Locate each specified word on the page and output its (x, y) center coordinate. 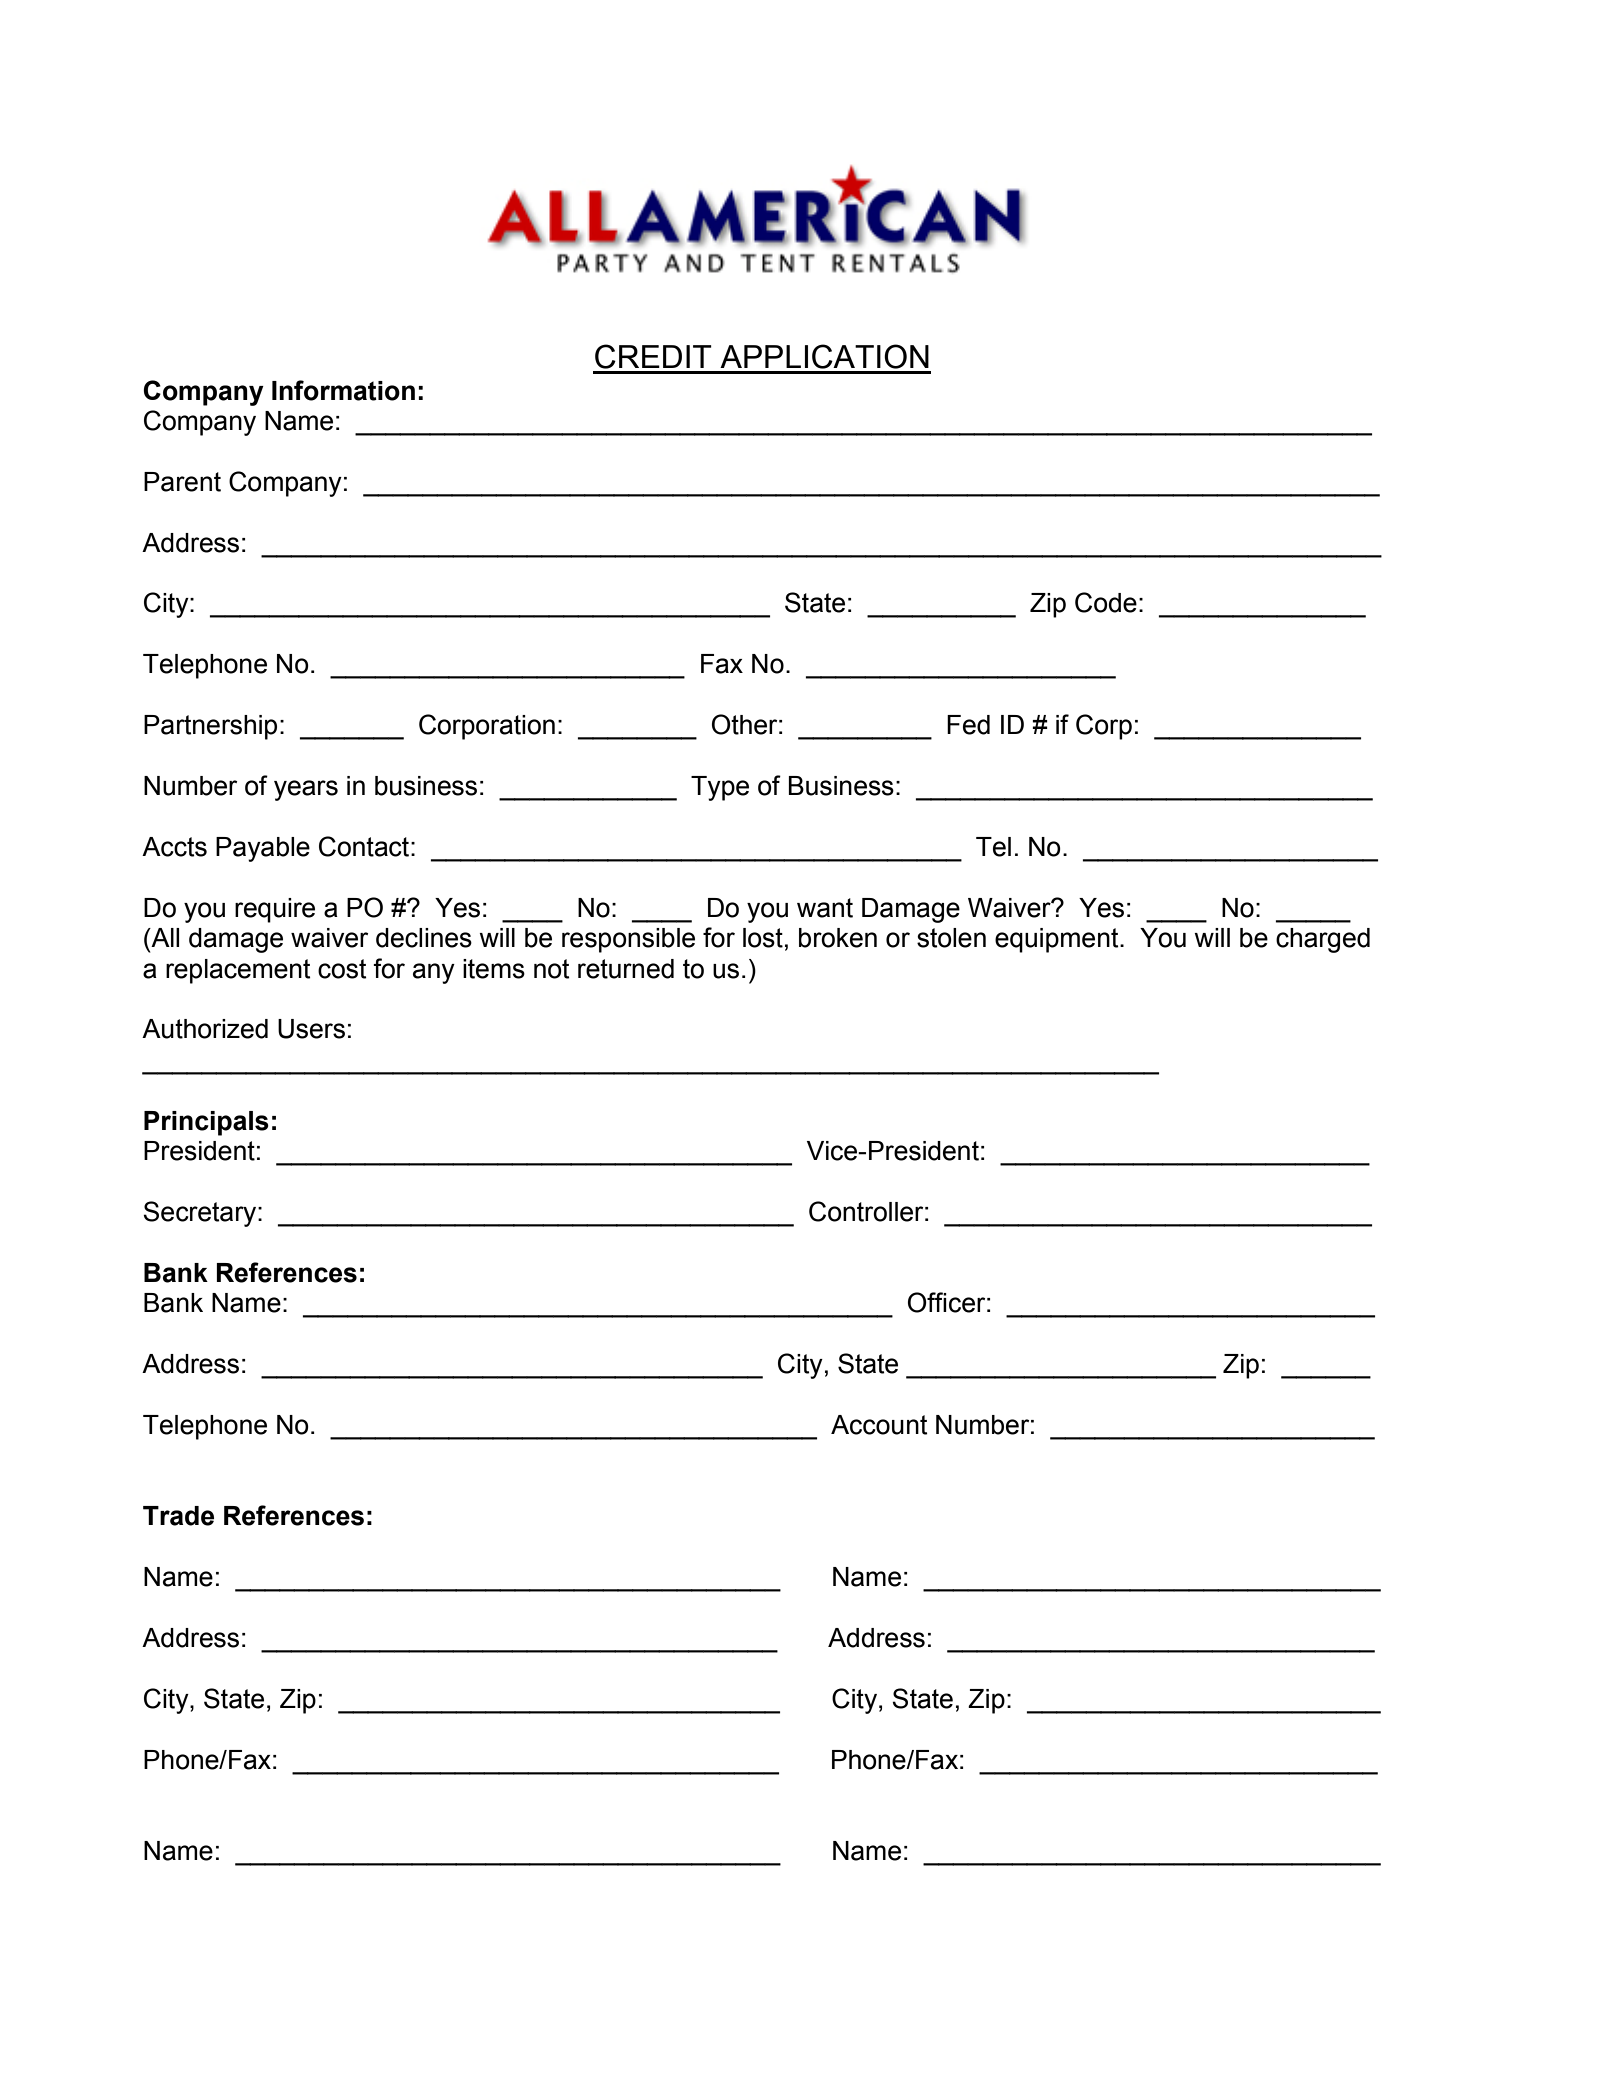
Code (1106, 602)
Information (343, 390)
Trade (178, 1516)
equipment (1058, 940)
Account (879, 1425)
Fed (968, 725)
